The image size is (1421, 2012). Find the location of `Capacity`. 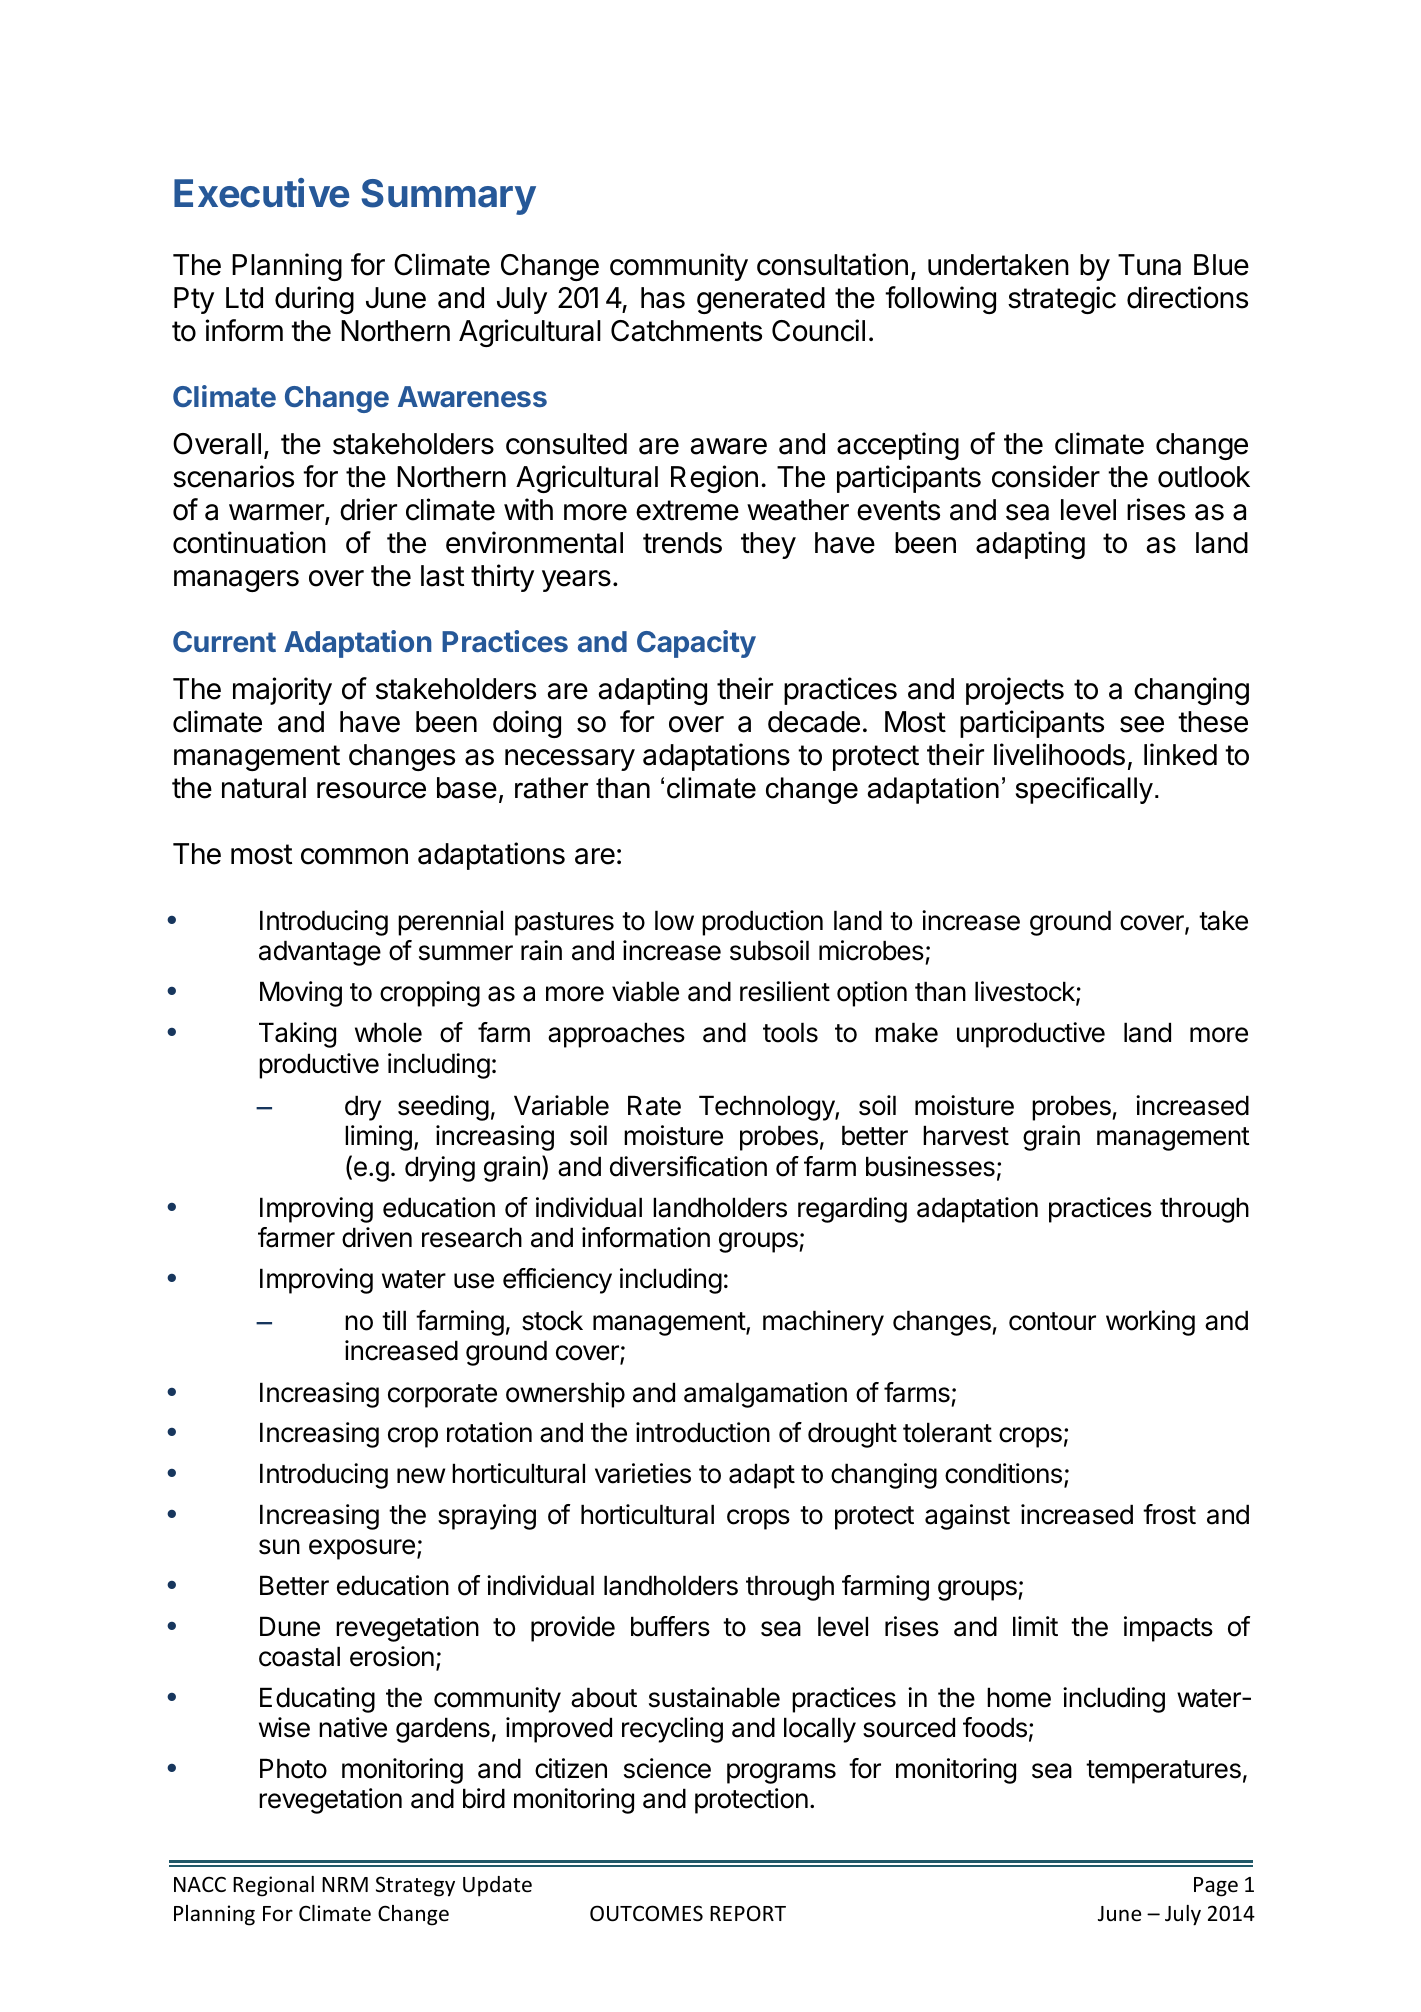

Capacity is located at coordinates (696, 644).
